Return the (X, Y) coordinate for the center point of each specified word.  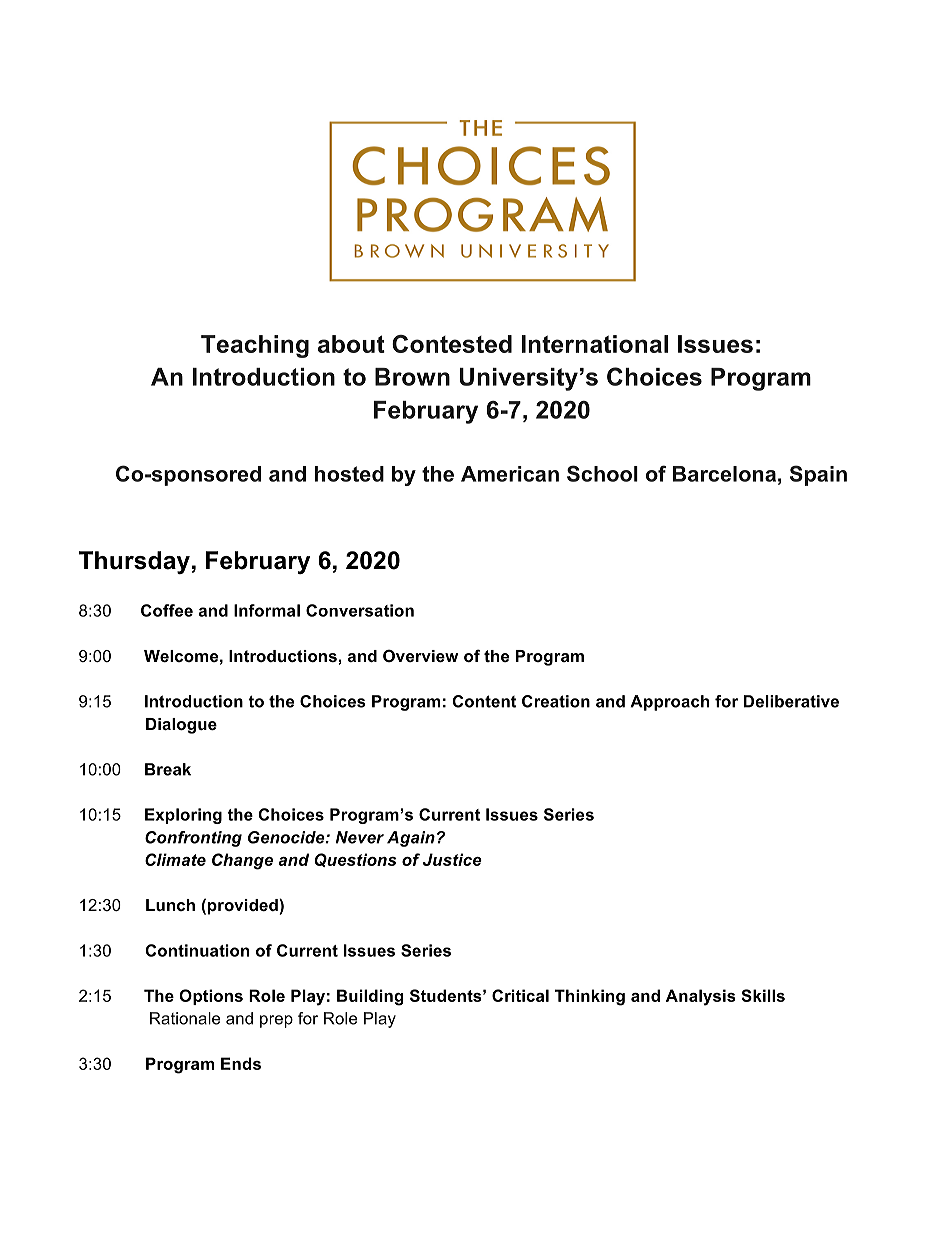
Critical (520, 995)
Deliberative (791, 701)
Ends (241, 1063)
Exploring (183, 816)
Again (411, 839)
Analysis (700, 997)
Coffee (167, 610)
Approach (669, 703)
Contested (452, 344)
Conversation (360, 610)
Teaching (255, 346)
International (595, 344)
